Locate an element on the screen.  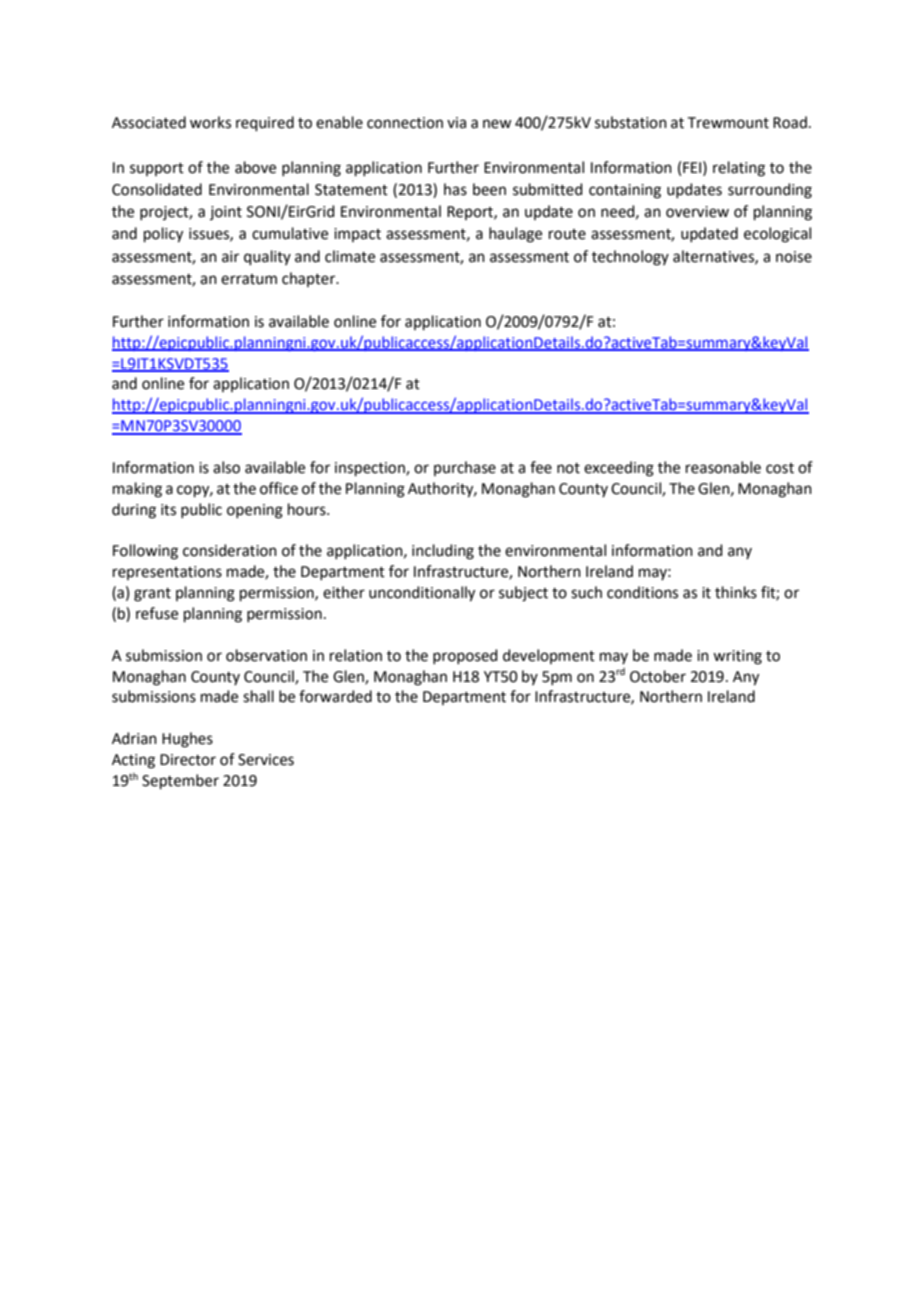
via is located at coordinates (456, 123).
